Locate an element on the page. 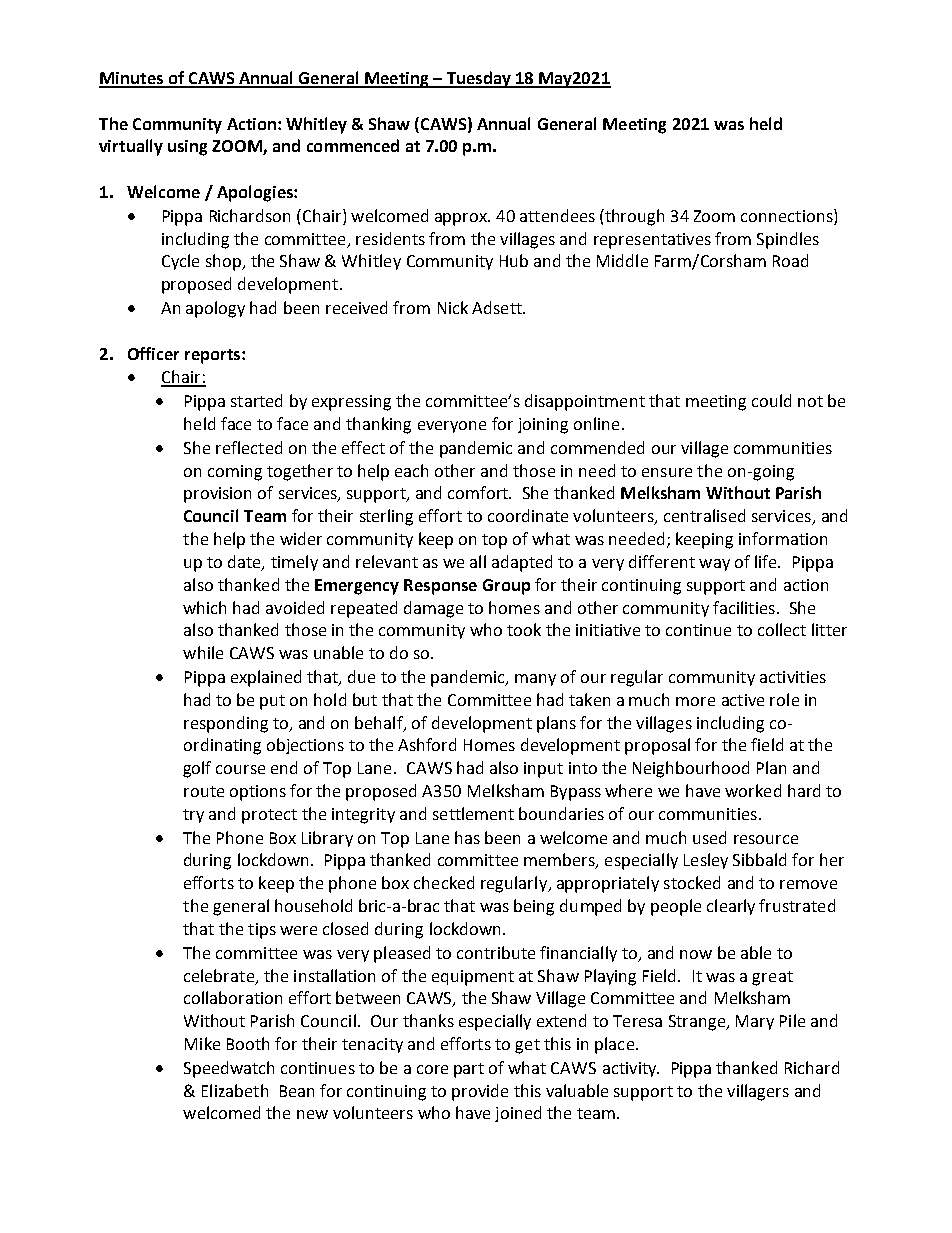 This image has width=952, height=1233. resource is located at coordinates (766, 839).
